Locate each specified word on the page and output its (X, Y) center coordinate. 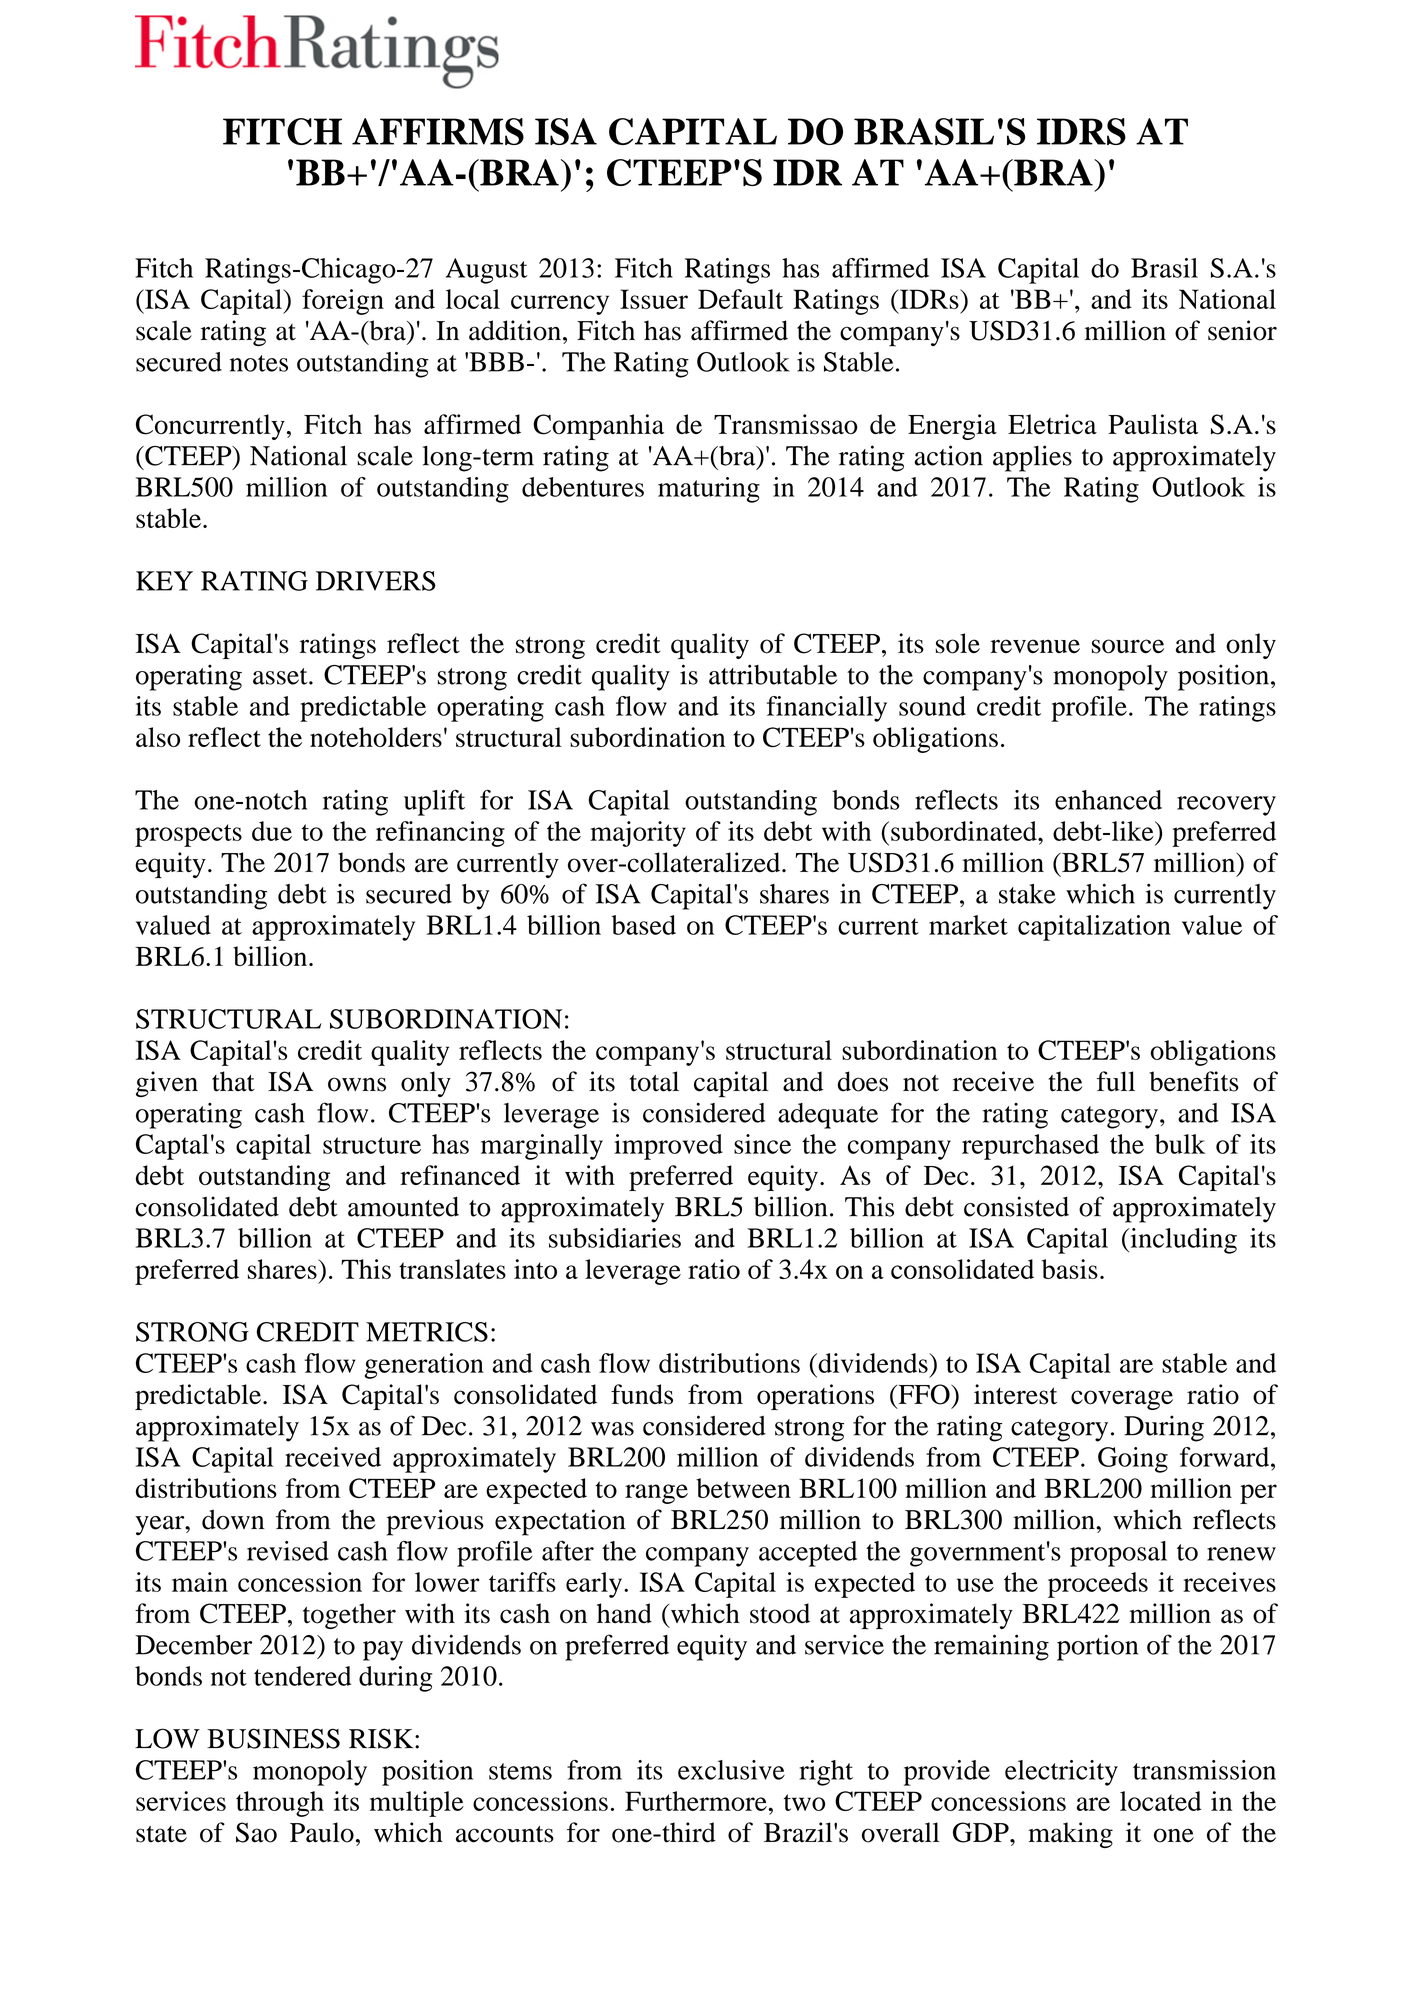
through (280, 1804)
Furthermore (697, 1801)
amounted (403, 1207)
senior (1242, 330)
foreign (343, 302)
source (1128, 646)
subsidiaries (615, 1238)
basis (1070, 1269)
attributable (773, 674)
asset (281, 676)
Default (740, 299)
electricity (1061, 1773)
